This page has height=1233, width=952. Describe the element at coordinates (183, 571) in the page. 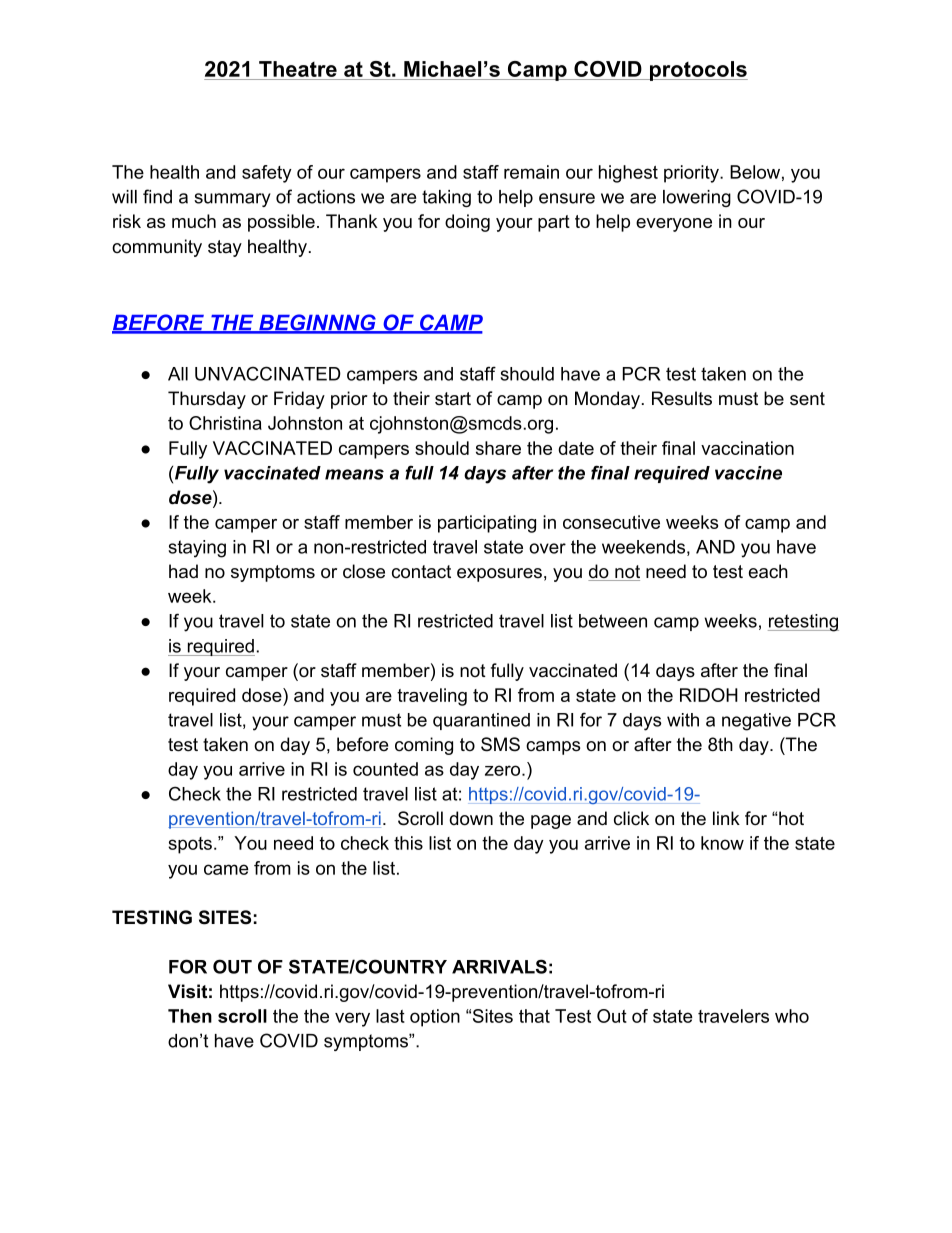

I see `had` at that location.
